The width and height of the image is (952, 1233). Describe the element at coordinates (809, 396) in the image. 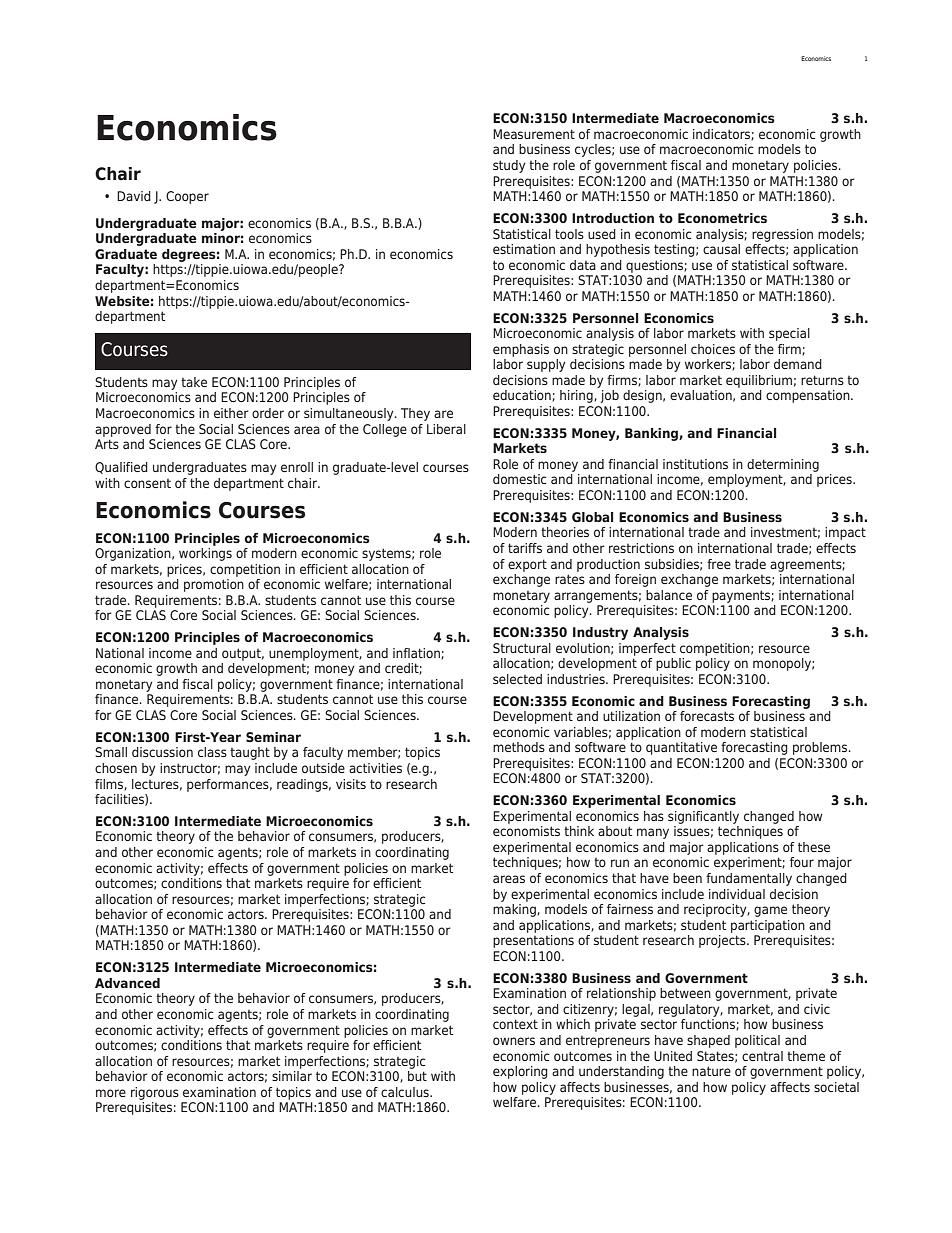

I see `compensation` at that location.
